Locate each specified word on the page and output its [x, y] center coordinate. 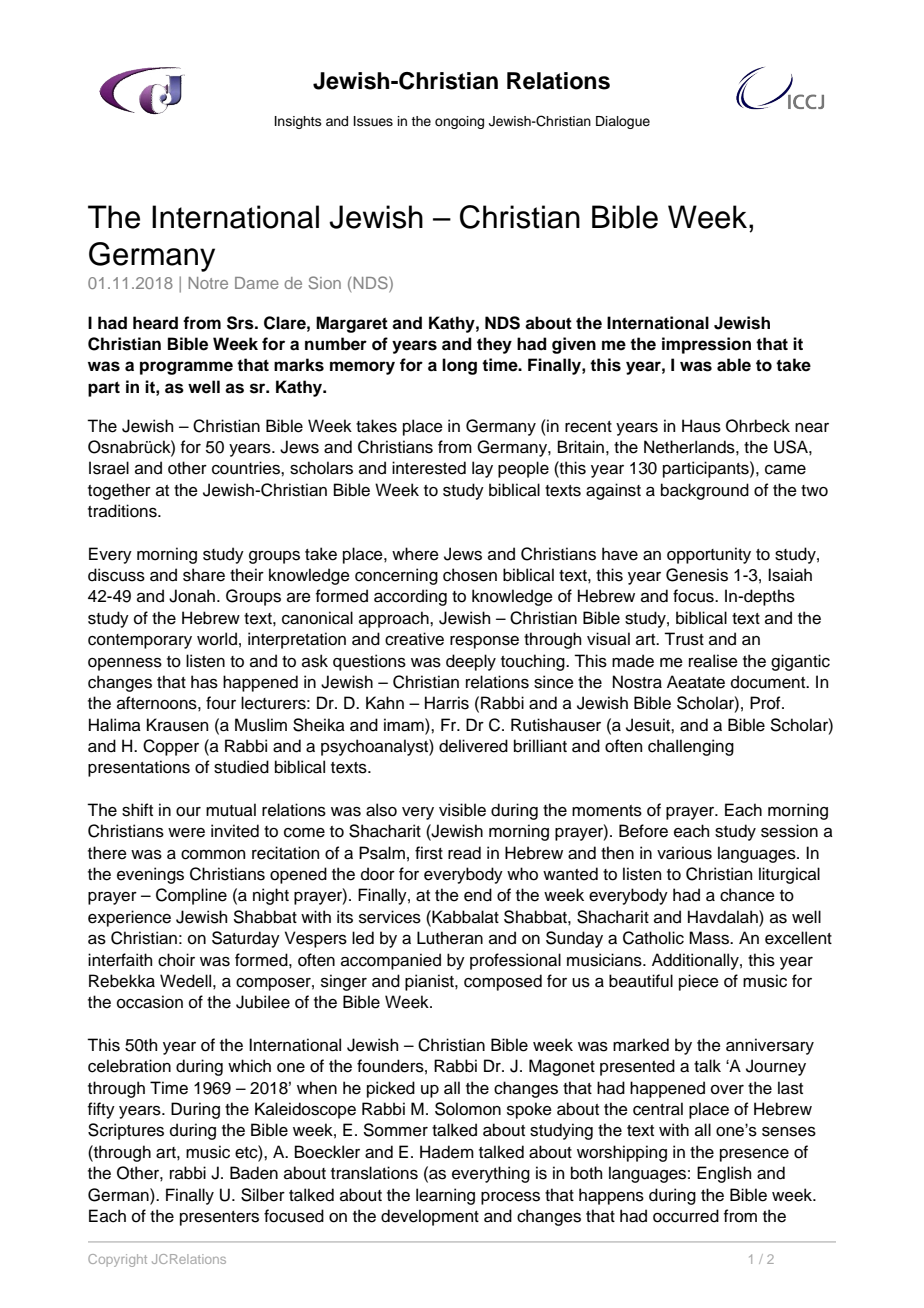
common [213, 855]
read [464, 853]
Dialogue [623, 122]
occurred [686, 1216]
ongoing [459, 122]
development [430, 1217]
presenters [219, 1218]
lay [482, 469]
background [705, 491]
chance [747, 895]
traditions [123, 511]
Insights [298, 122]
